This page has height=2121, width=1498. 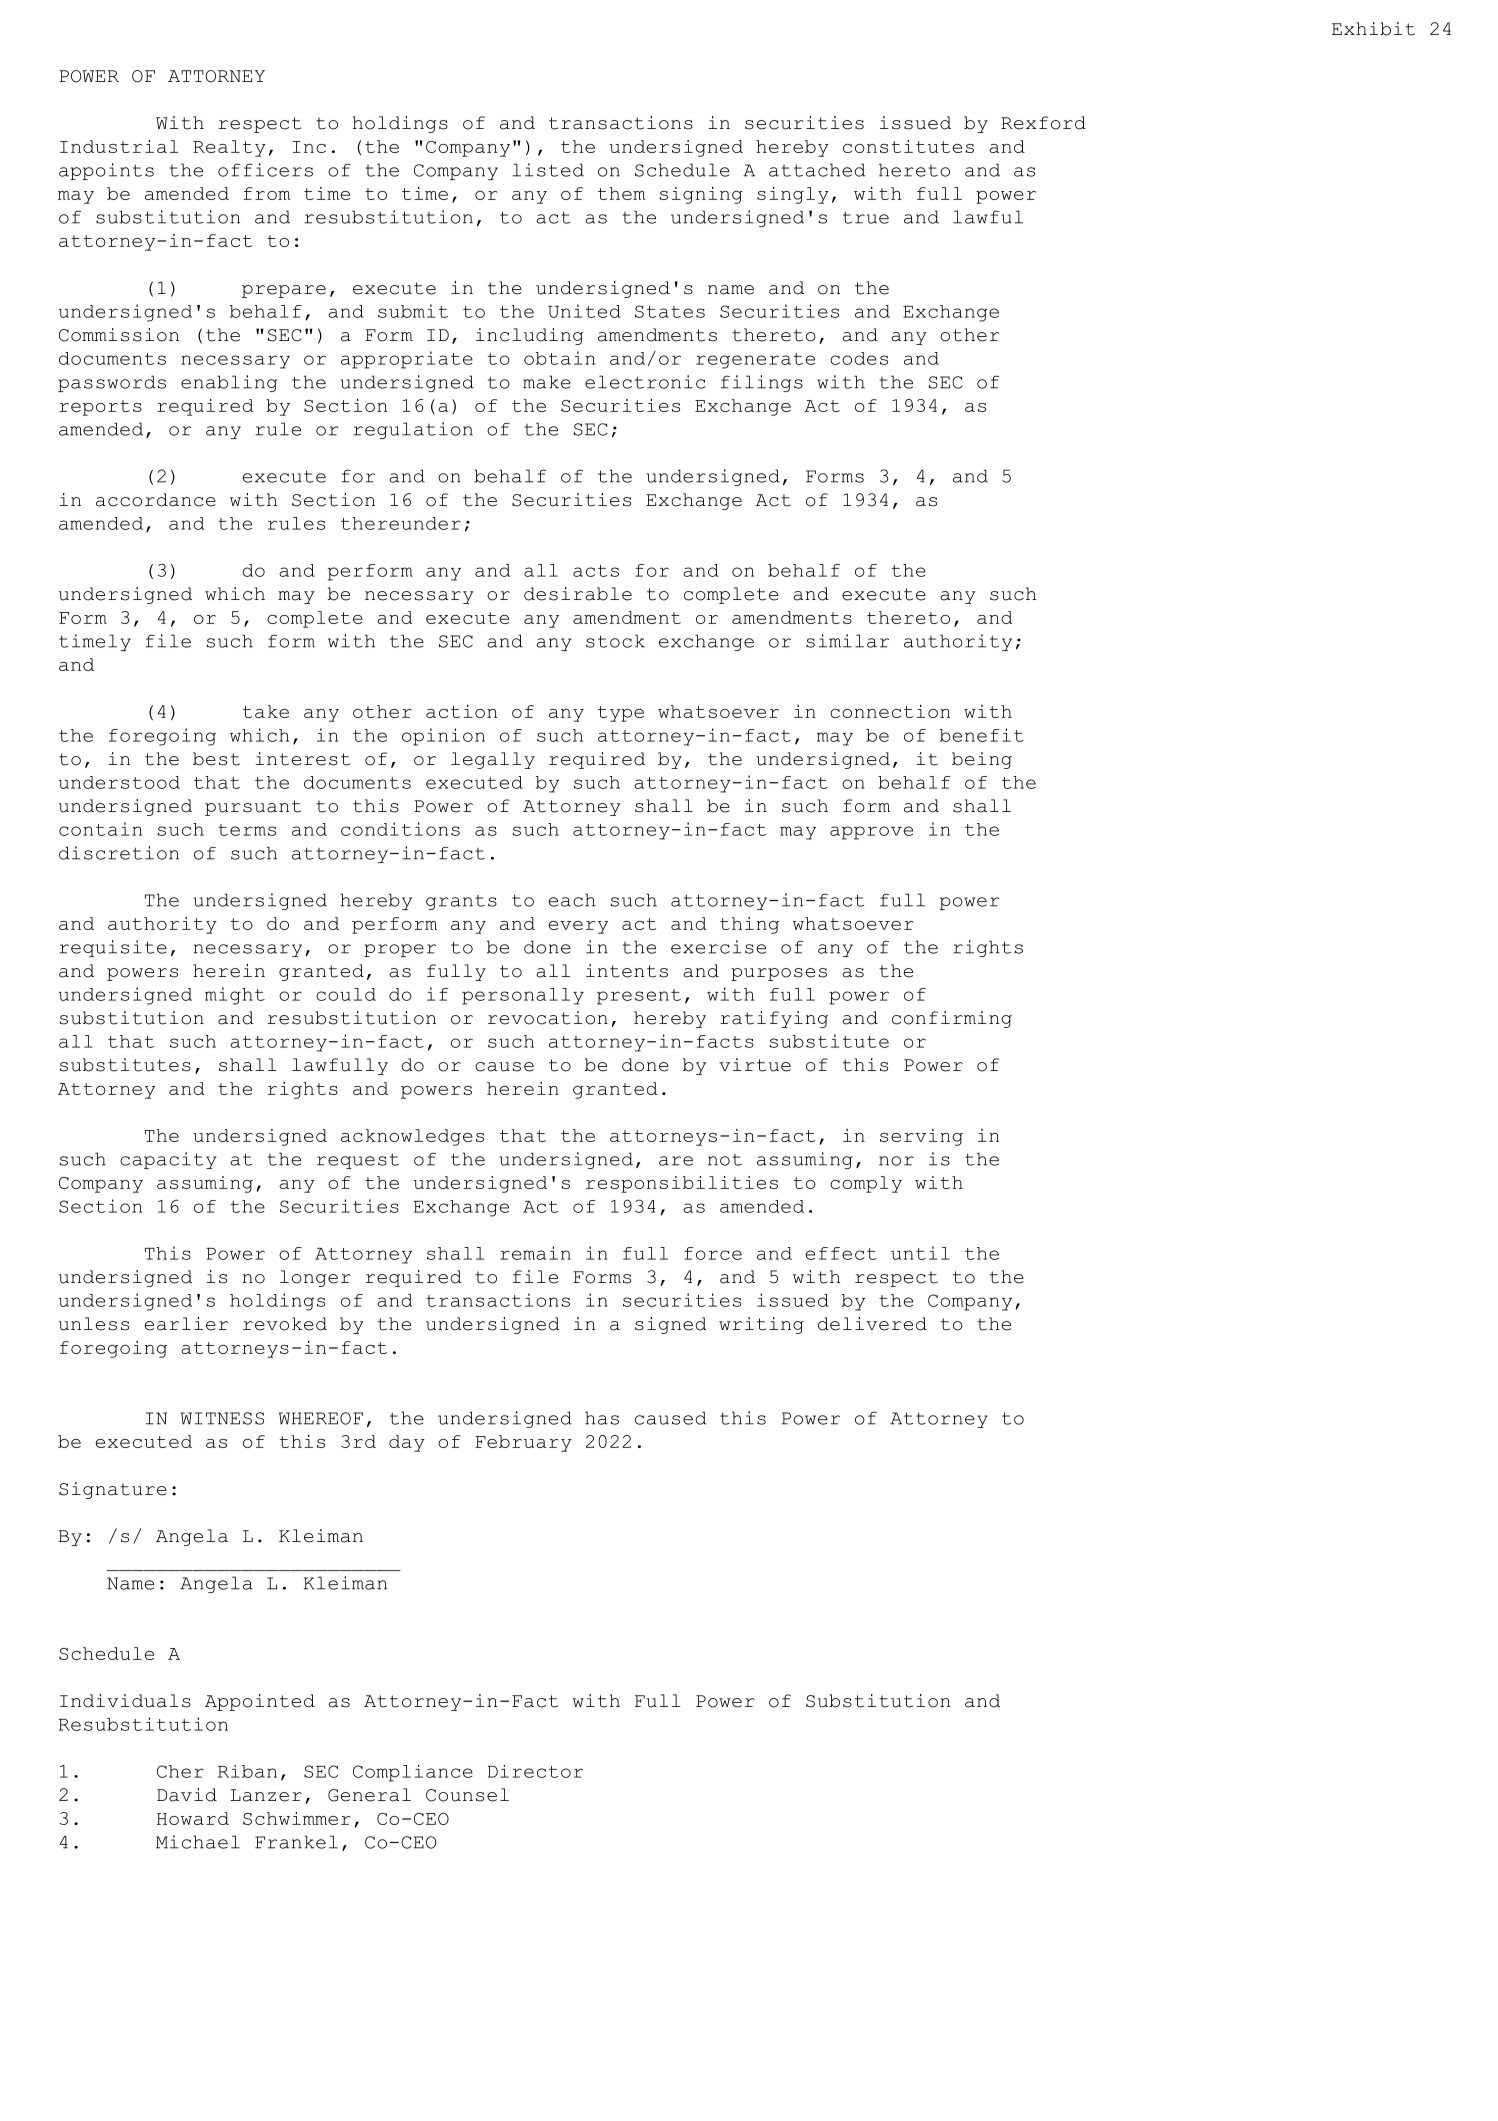 I want to click on might, so click(x=235, y=996).
